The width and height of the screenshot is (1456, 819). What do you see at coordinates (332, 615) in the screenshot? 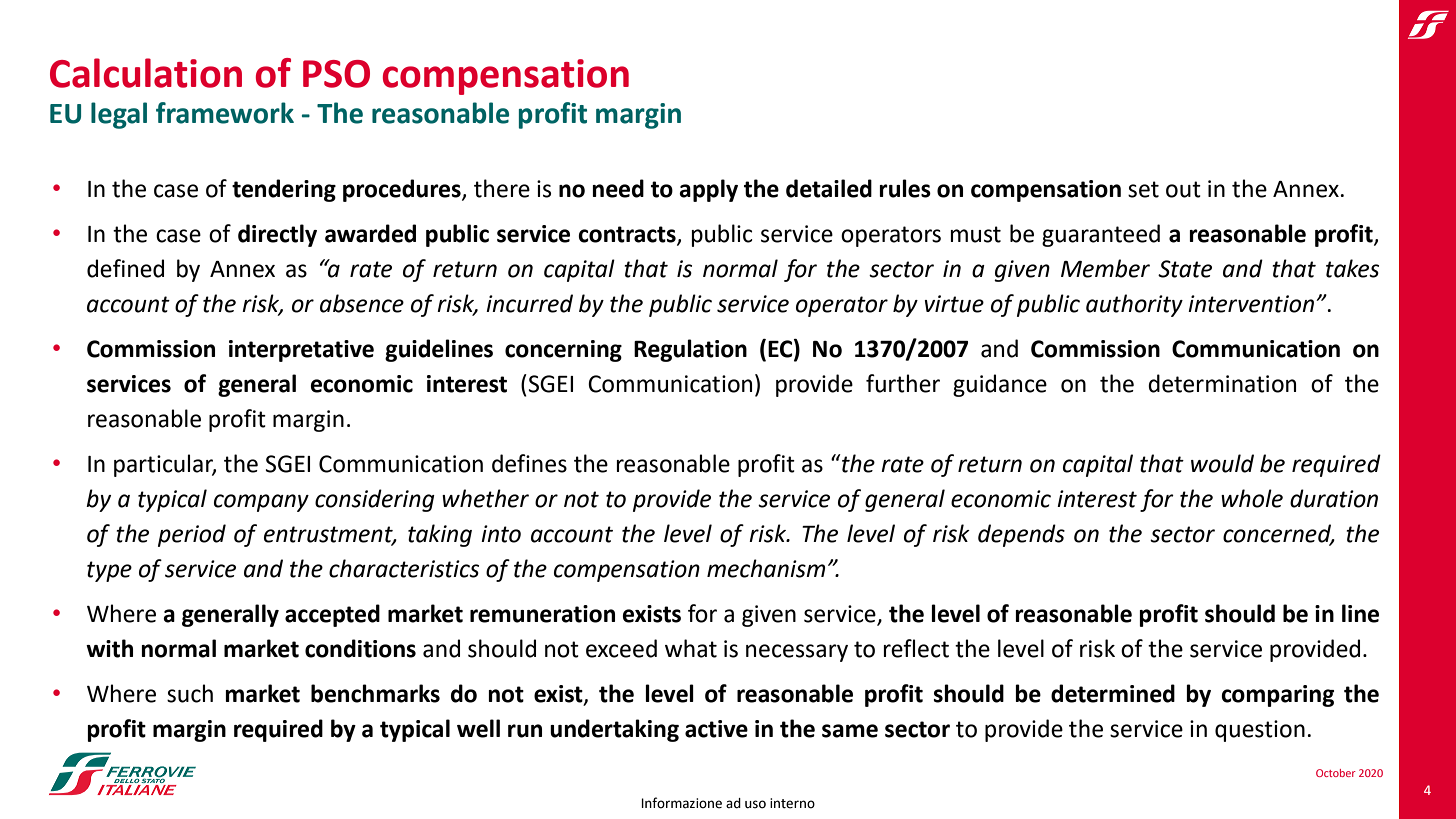
I see `accepted` at bounding box center [332, 615].
